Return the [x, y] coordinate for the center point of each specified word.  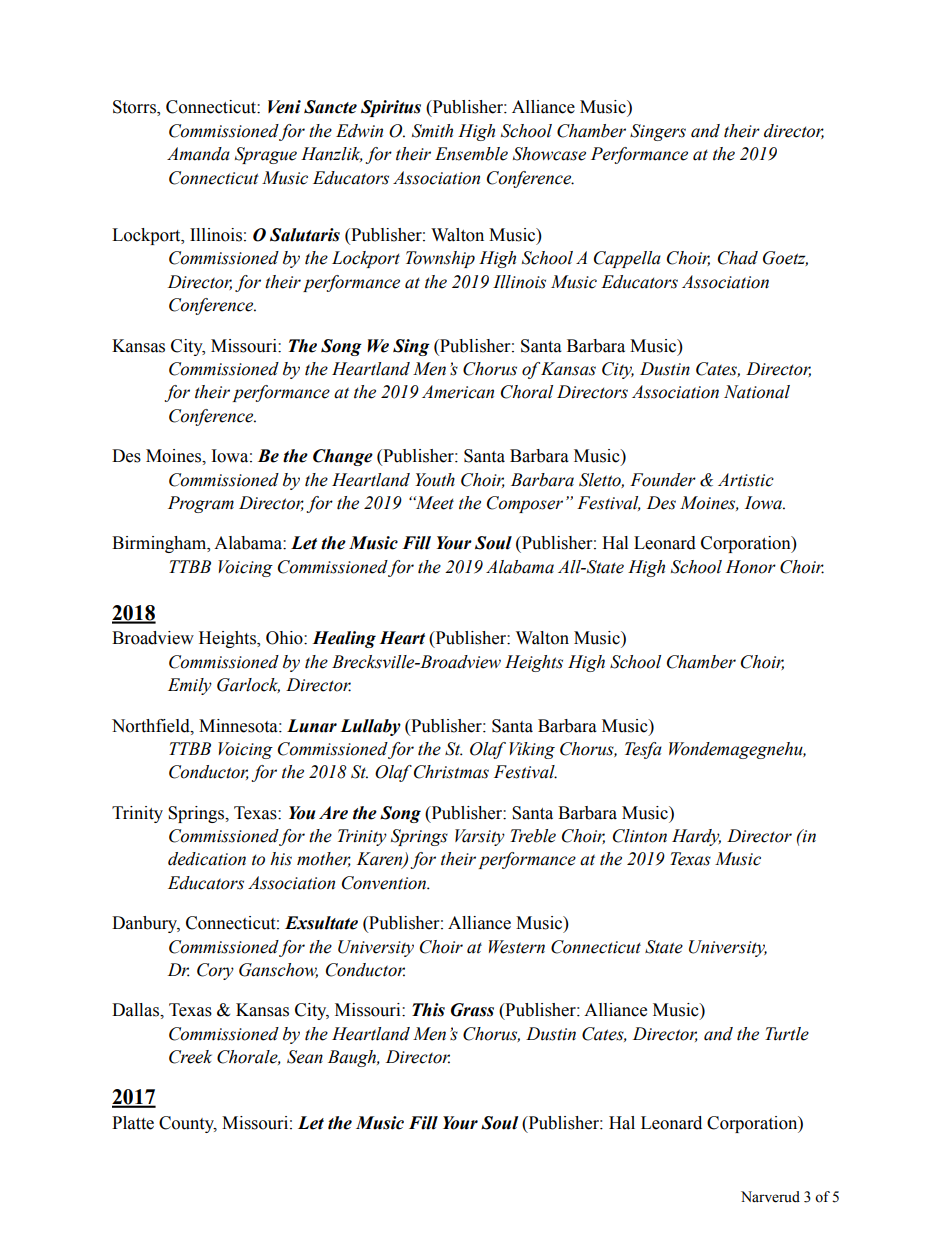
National [757, 392]
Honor [751, 567]
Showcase [549, 154]
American [458, 392]
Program [201, 504]
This [428, 1010]
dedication [207, 859]
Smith [432, 131]
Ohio [285, 638]
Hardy [696, 837]
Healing [344, 639]
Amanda [198, 154]
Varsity [480, 837]
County [188, 1124]
